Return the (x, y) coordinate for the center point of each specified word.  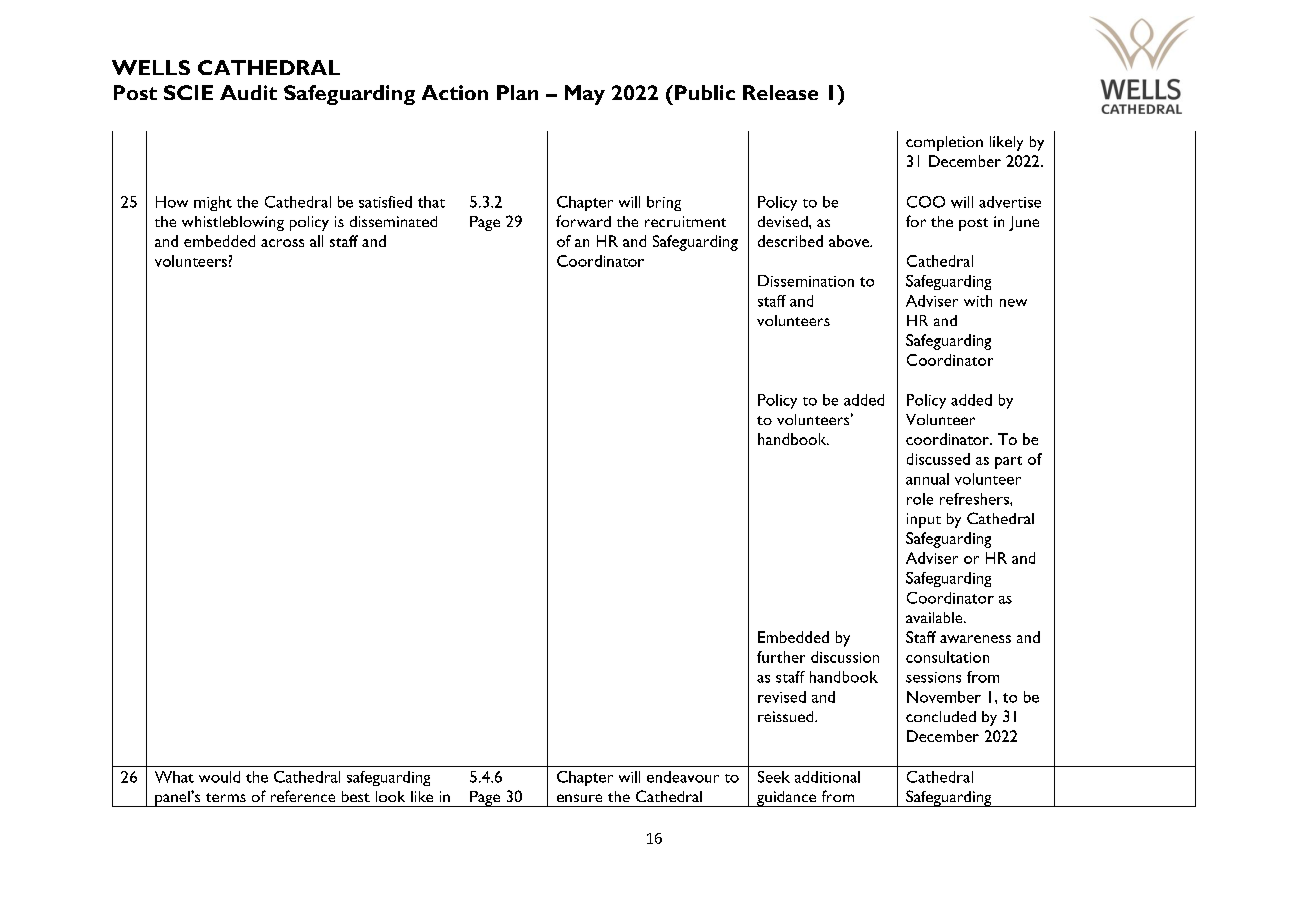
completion (944, 143)
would (219, 777)
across (282, 243)
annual (927, 479)
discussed (938, 459)
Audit (248, 92)
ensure (579, 798)
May (585, 95)
